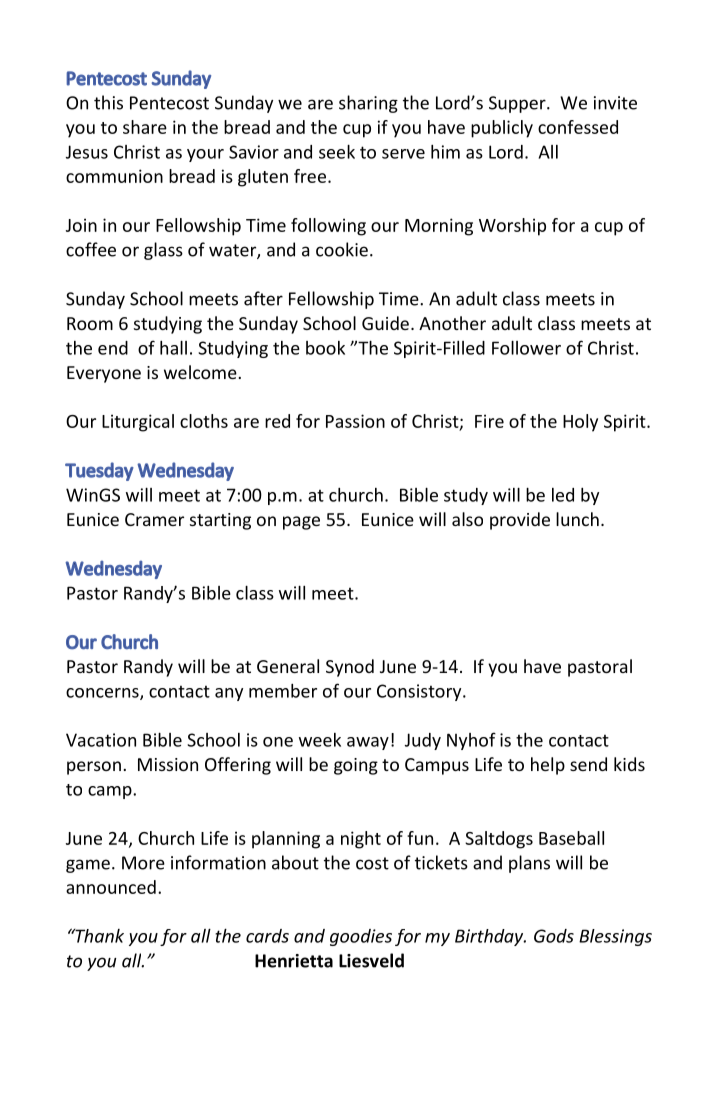  I want to click on page, so click(301, 523).
